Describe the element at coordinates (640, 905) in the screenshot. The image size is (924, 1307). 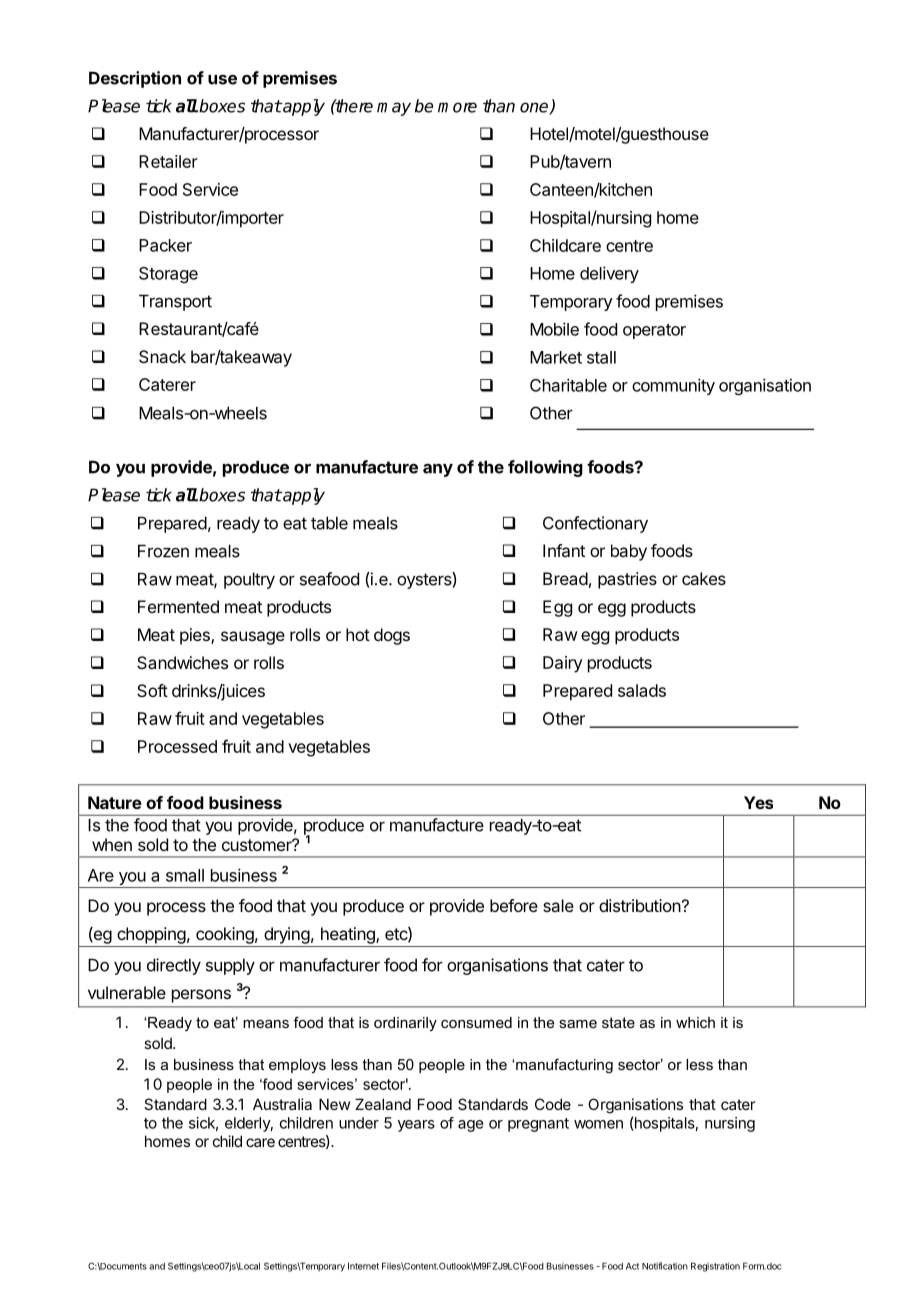
I see `distribution` at that location.
